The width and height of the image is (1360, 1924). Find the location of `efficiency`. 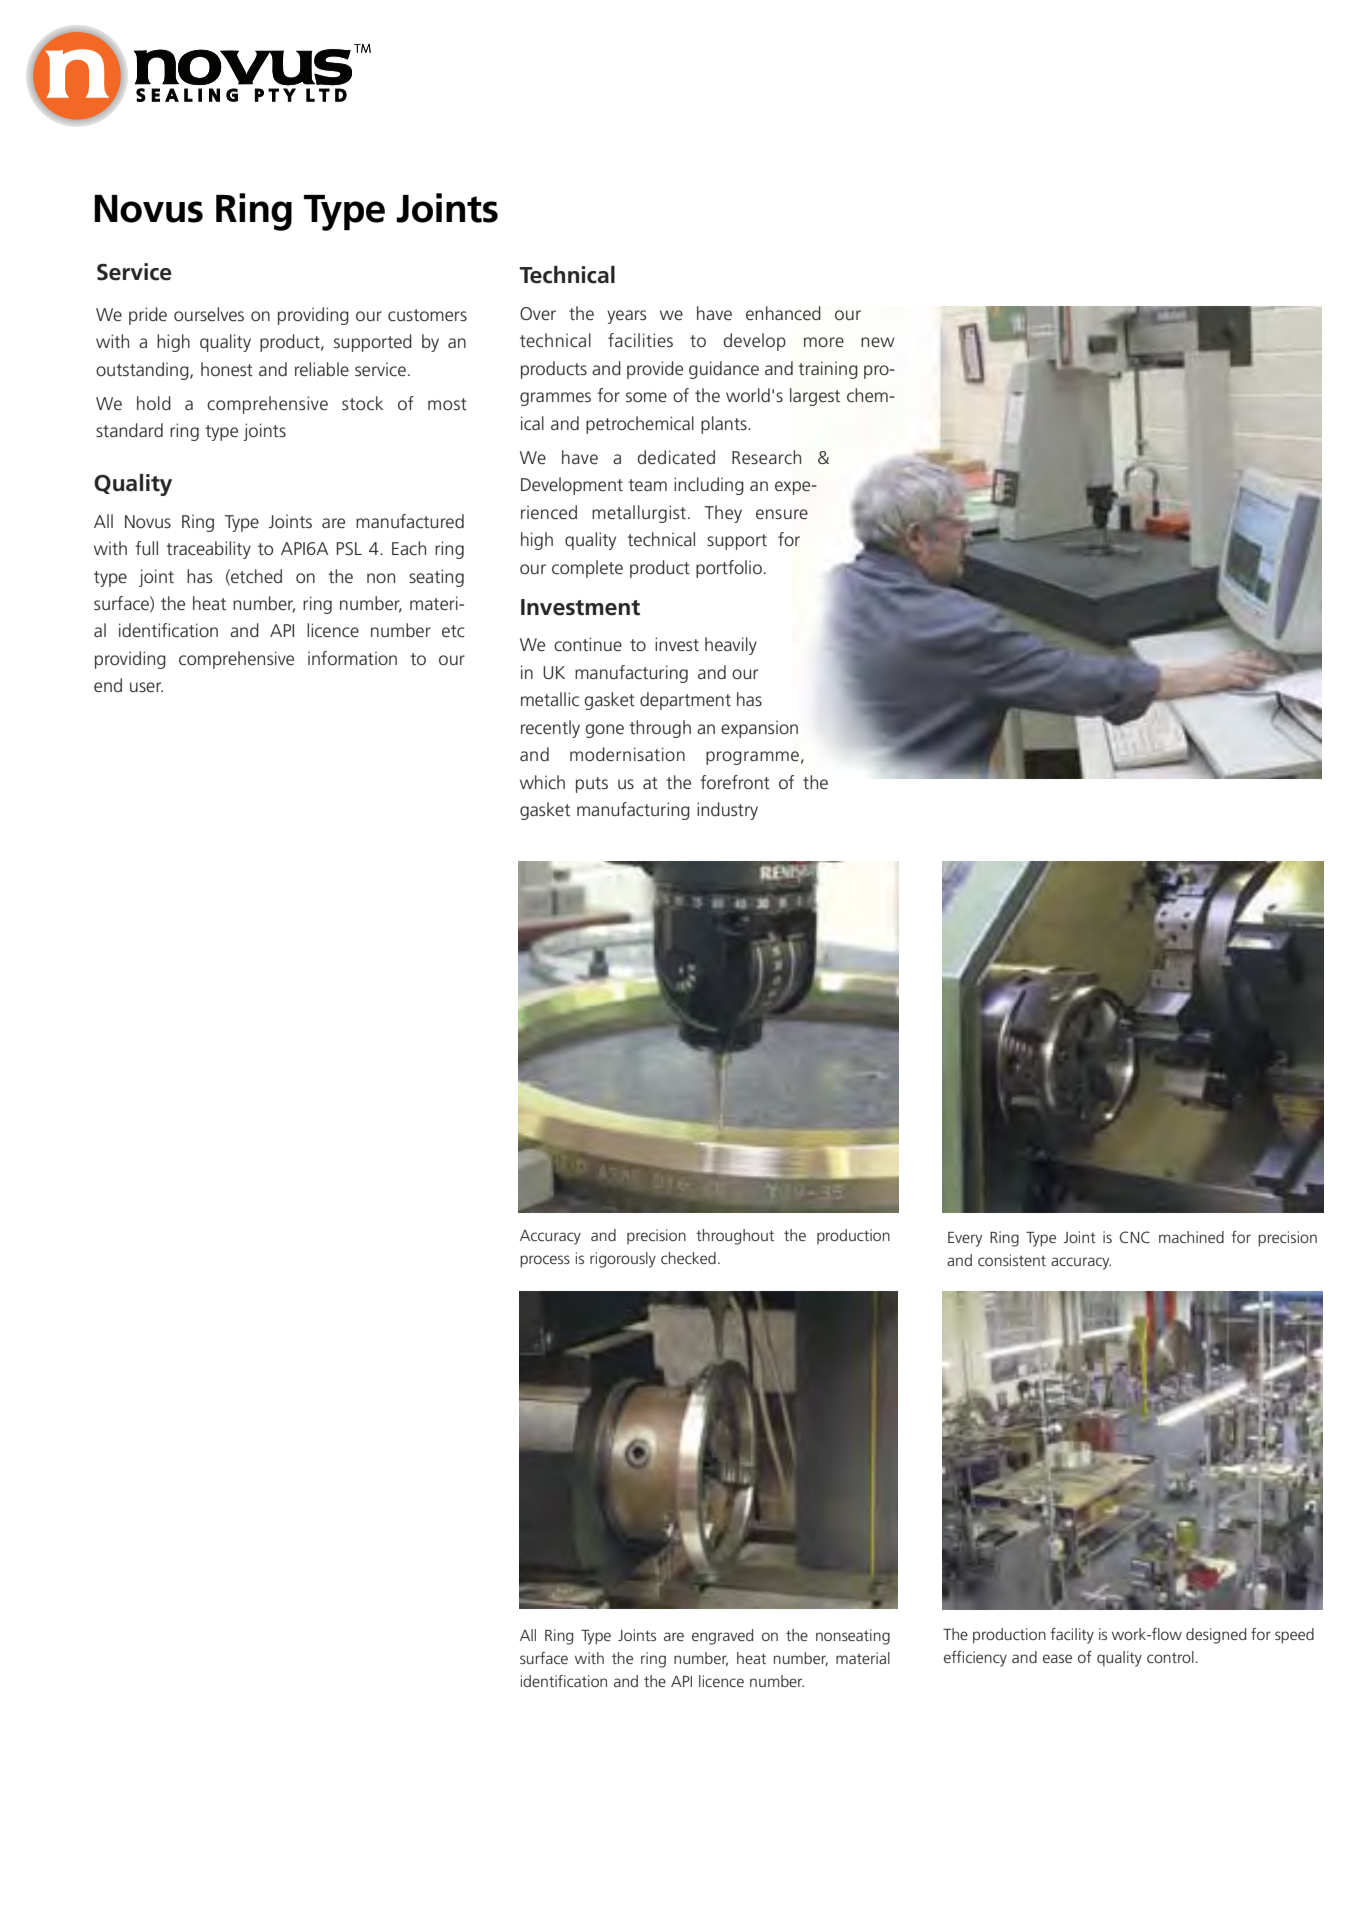

efficiency is located at coordinates (975, 1659).
